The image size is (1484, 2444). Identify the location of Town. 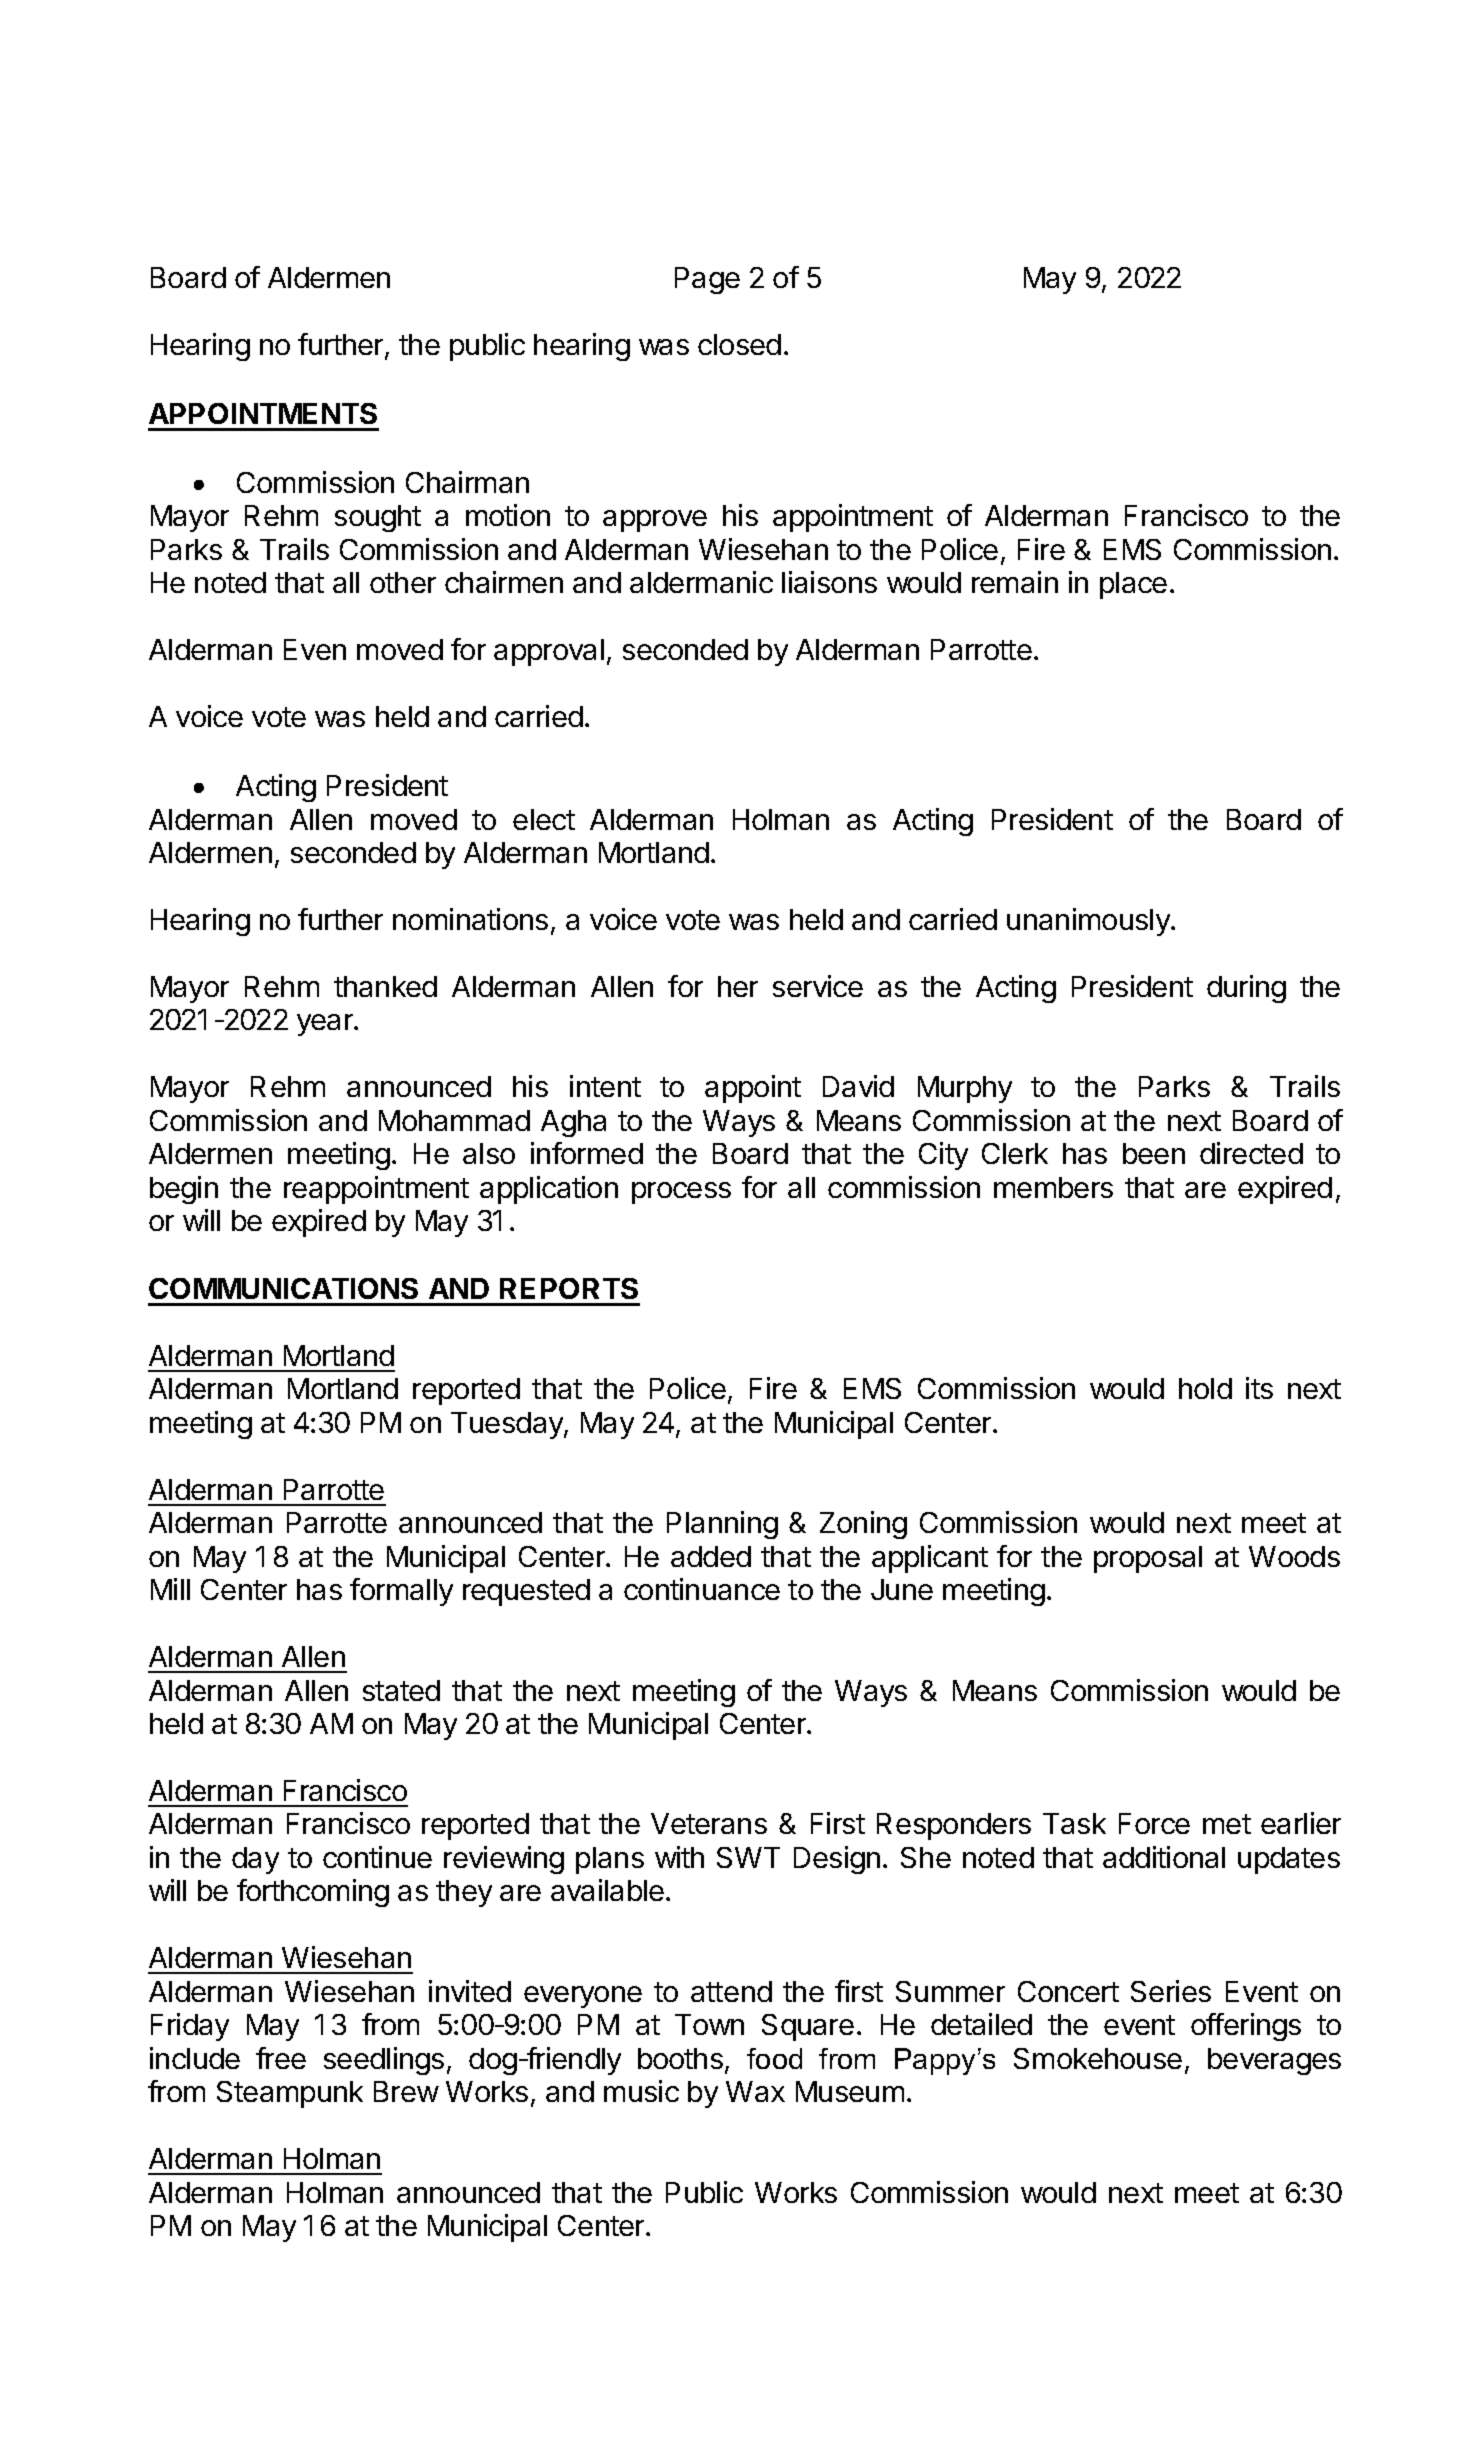
(709, 2024).
